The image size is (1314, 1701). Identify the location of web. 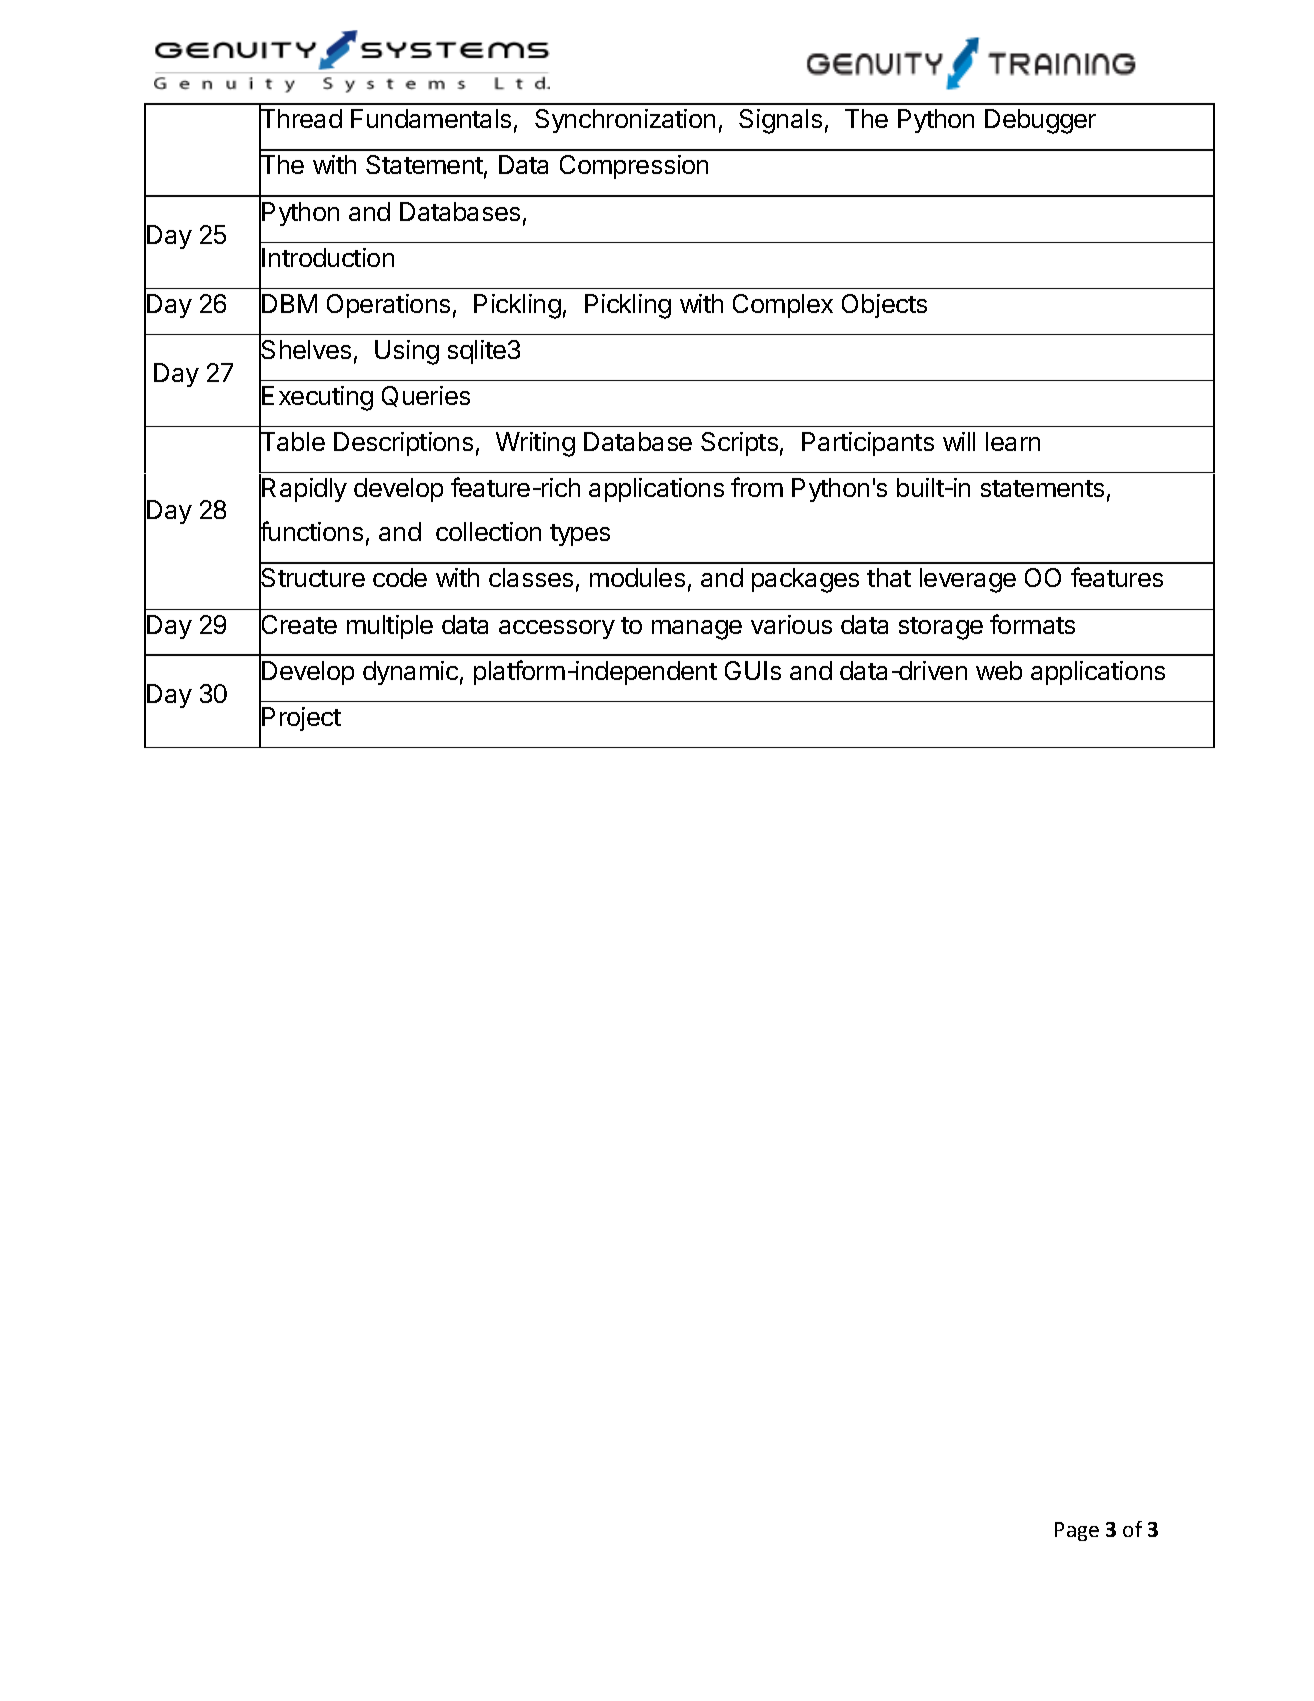
(999, 670).
